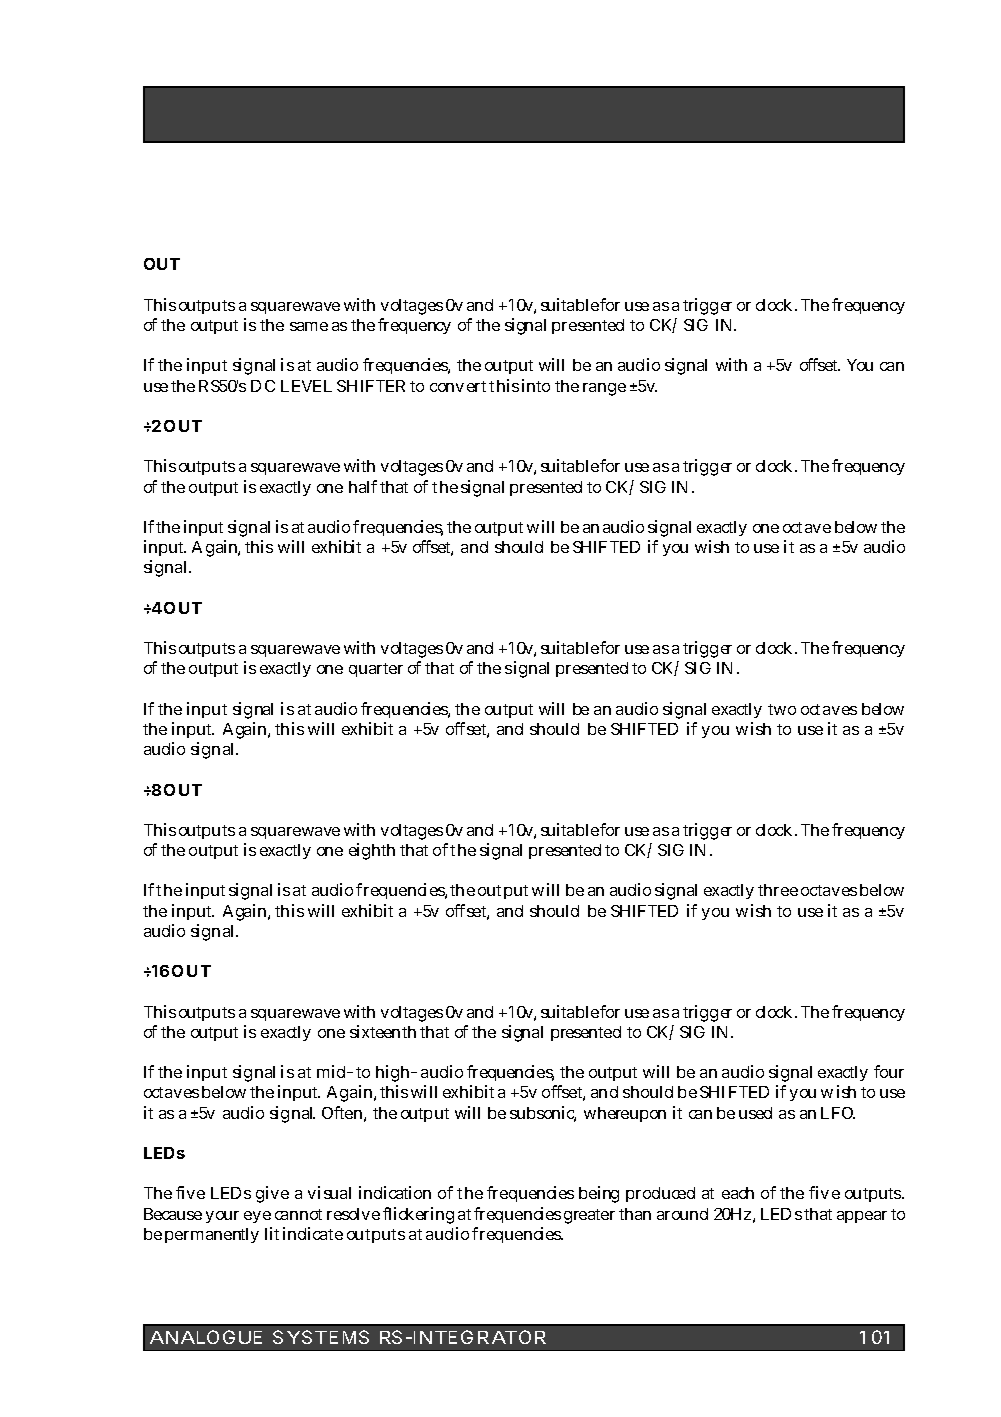 The image size is (1001, 1417). I want to click on convert, so click(458, 386).
